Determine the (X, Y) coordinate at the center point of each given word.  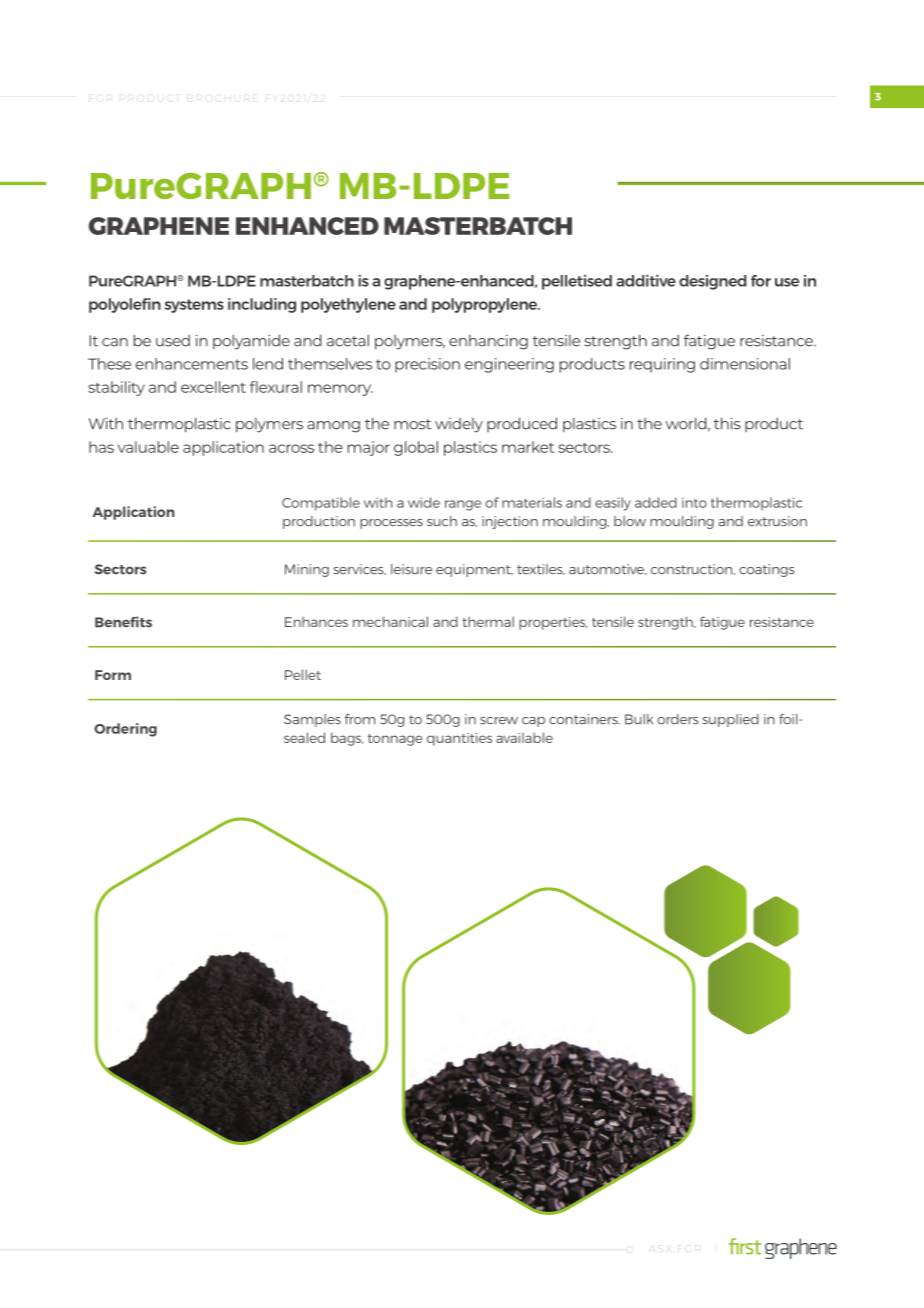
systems (194, 306)
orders (678, 719)
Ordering (125, 730)
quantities (459, 739)
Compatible (321, 504)
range (463, 505)
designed (713, 282)
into (694, 502)
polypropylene (486, 305)
